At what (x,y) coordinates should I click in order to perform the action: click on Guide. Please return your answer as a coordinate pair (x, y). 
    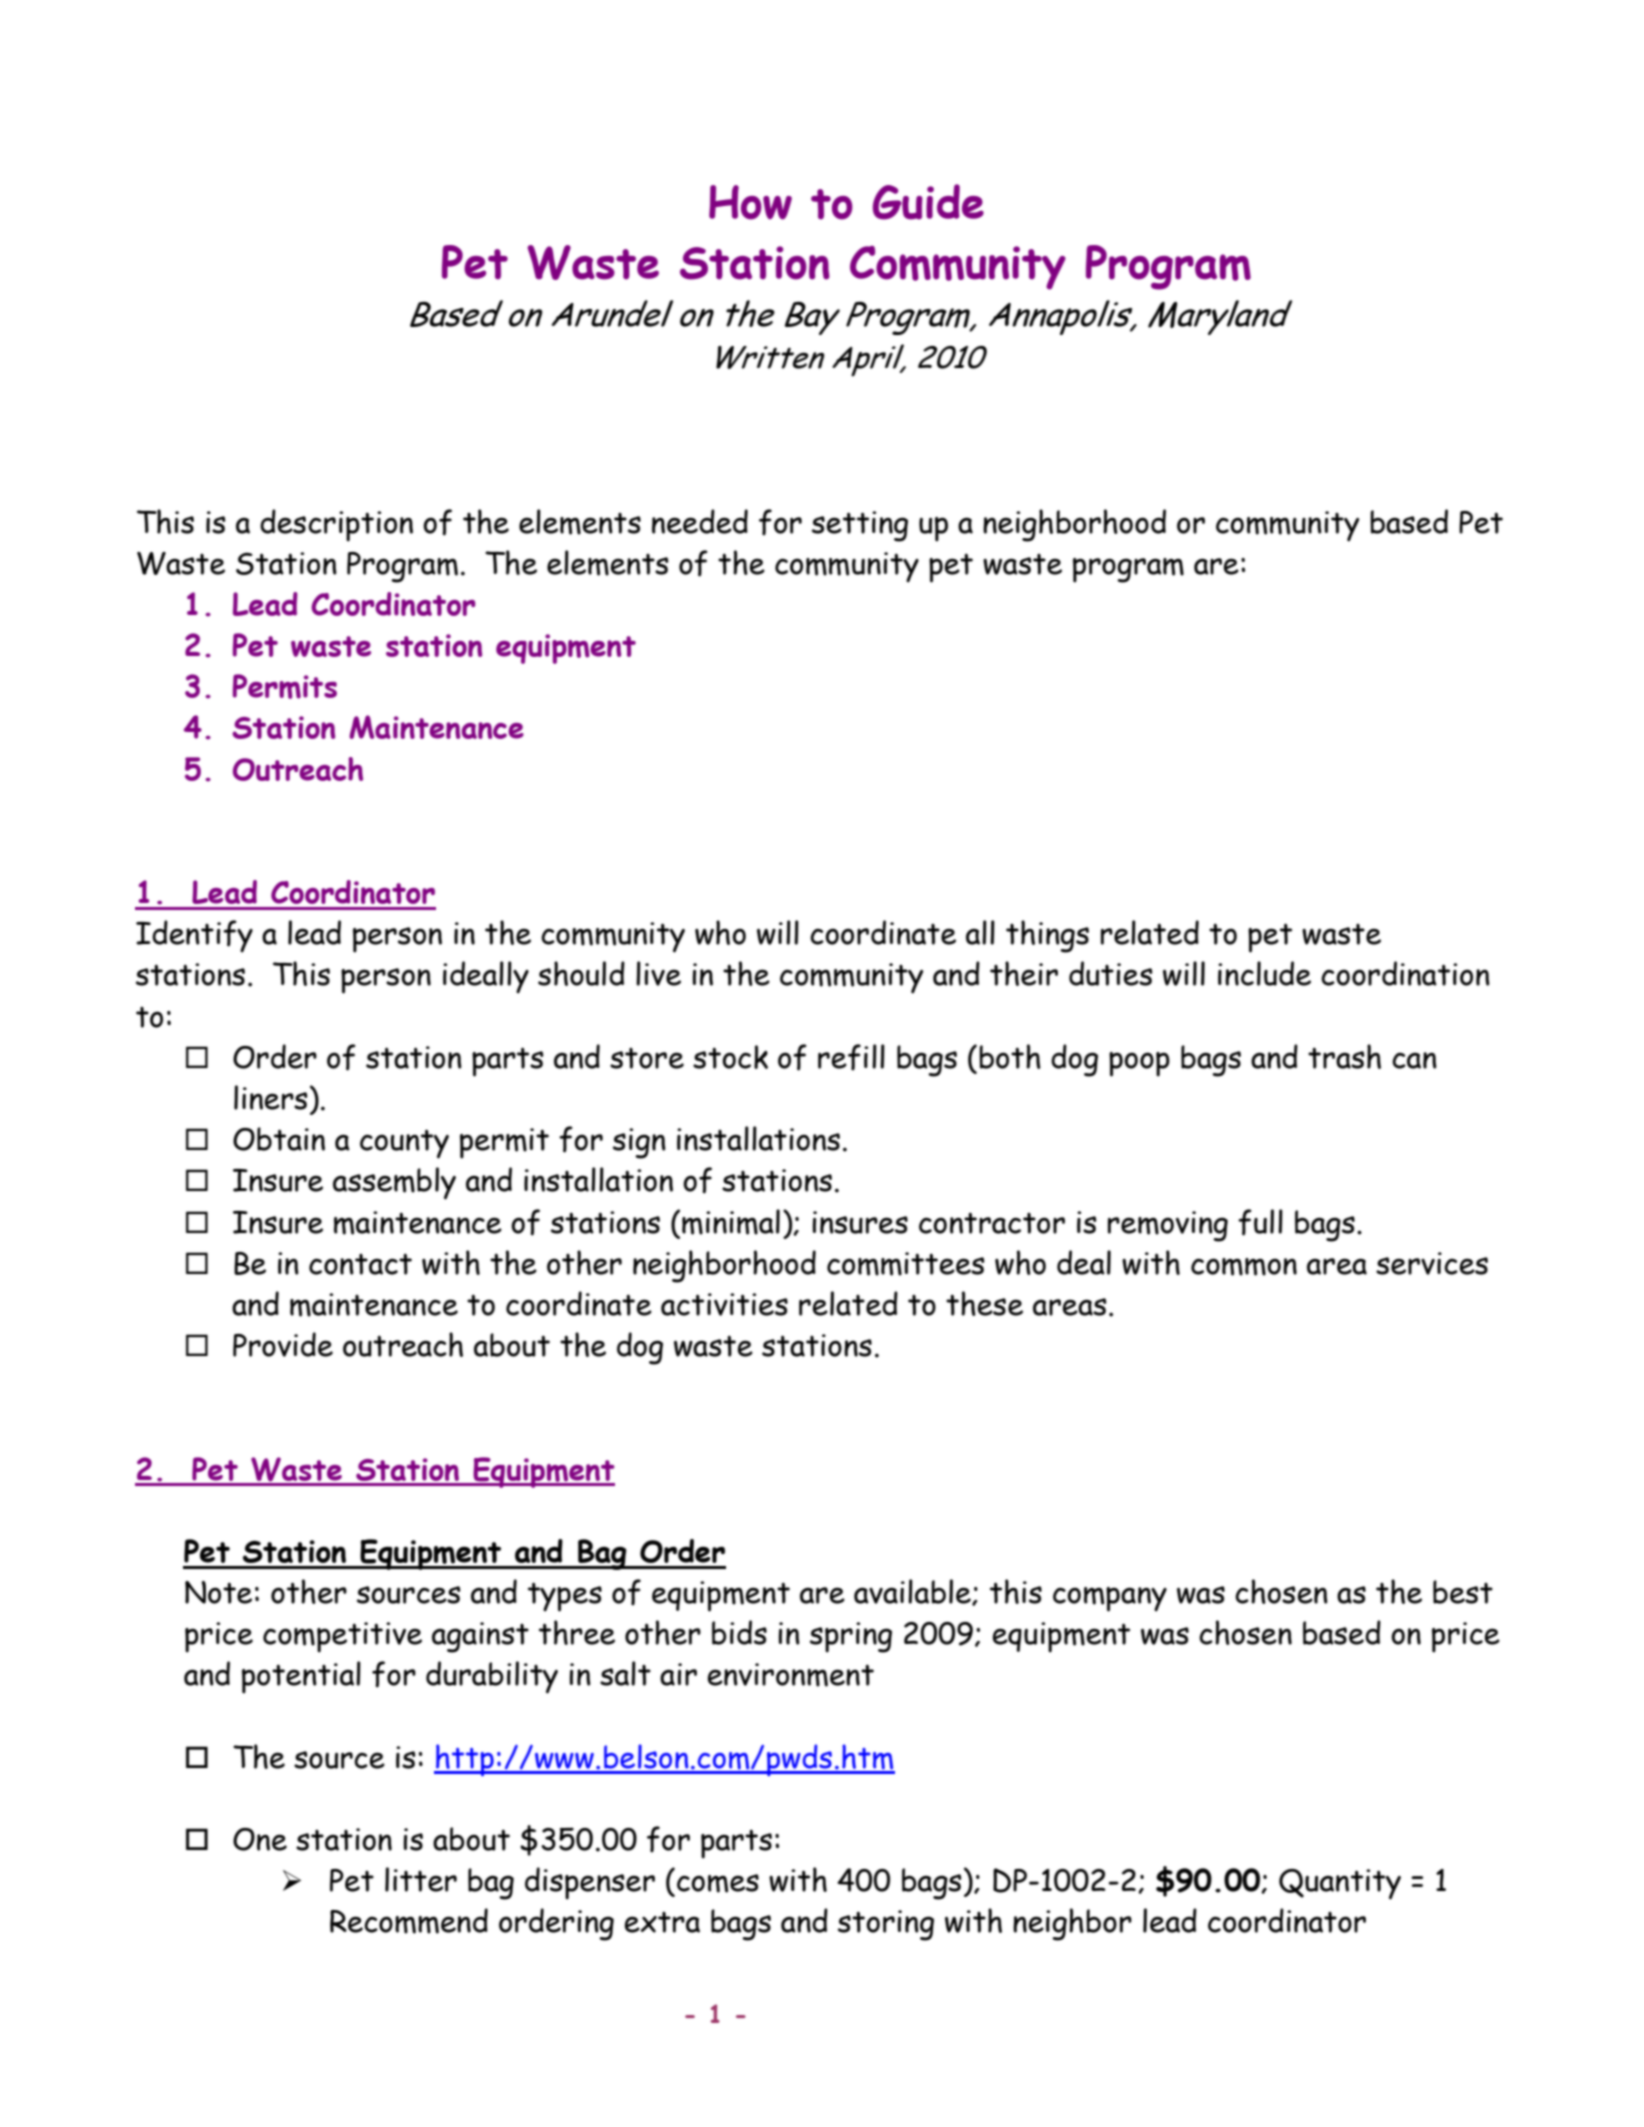
    Looking at the image, I should click on (928, 202).
